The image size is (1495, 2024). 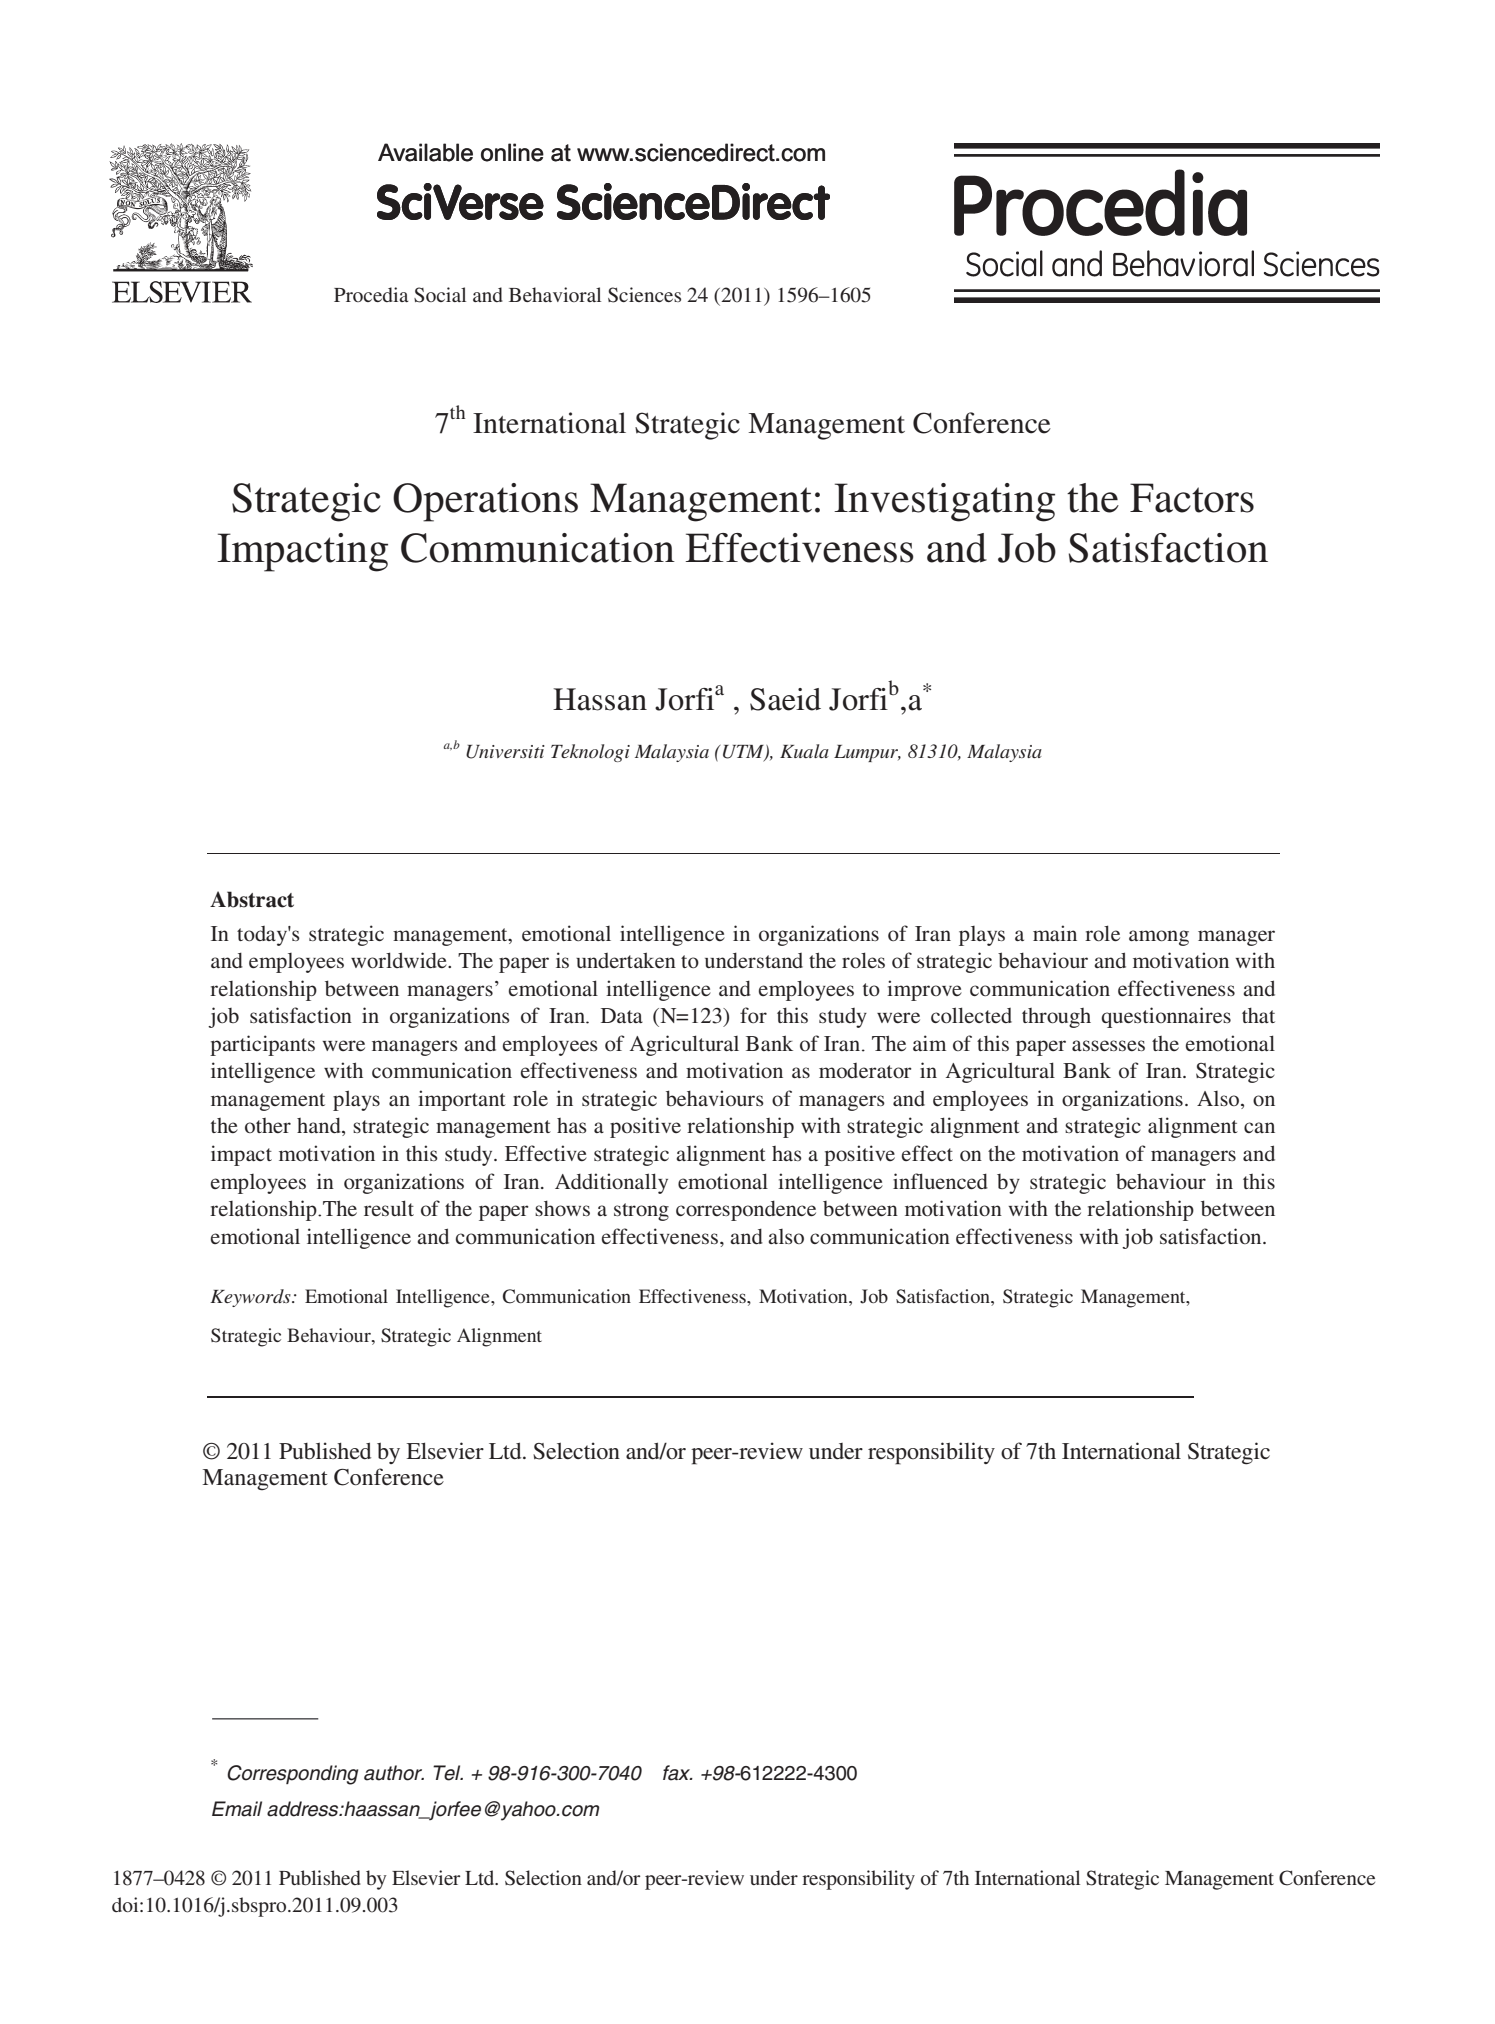 What do you see at coordinates (400, 960) in the screenshot?
I see `worldwide` at bounding box center [400, 960].
